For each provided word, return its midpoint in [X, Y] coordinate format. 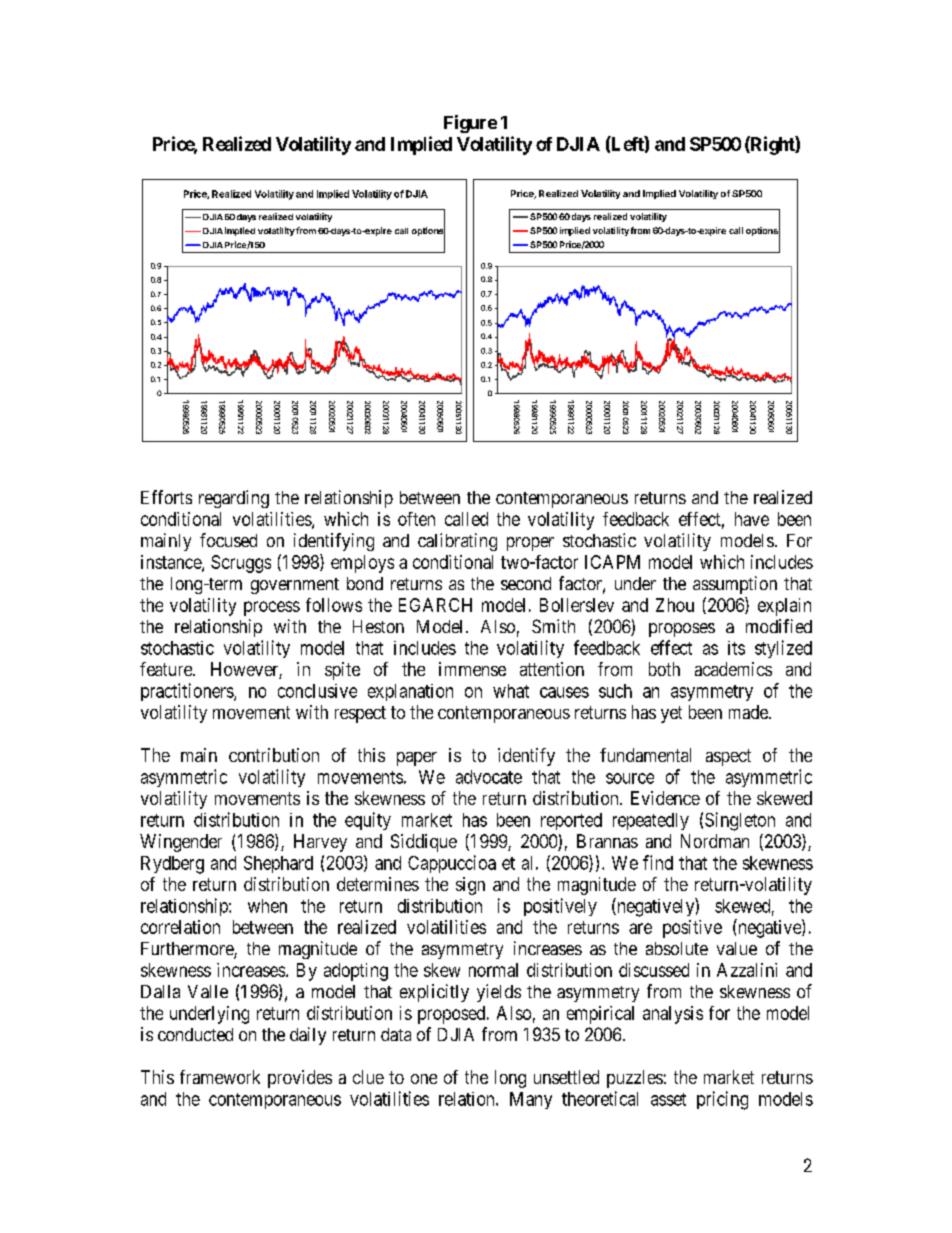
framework [220, 1077]
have [752, 519]
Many [531, 1100]
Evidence [665, 798]
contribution [274, 755]
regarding [234, 499]
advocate [489, 777]
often [416, 519]
